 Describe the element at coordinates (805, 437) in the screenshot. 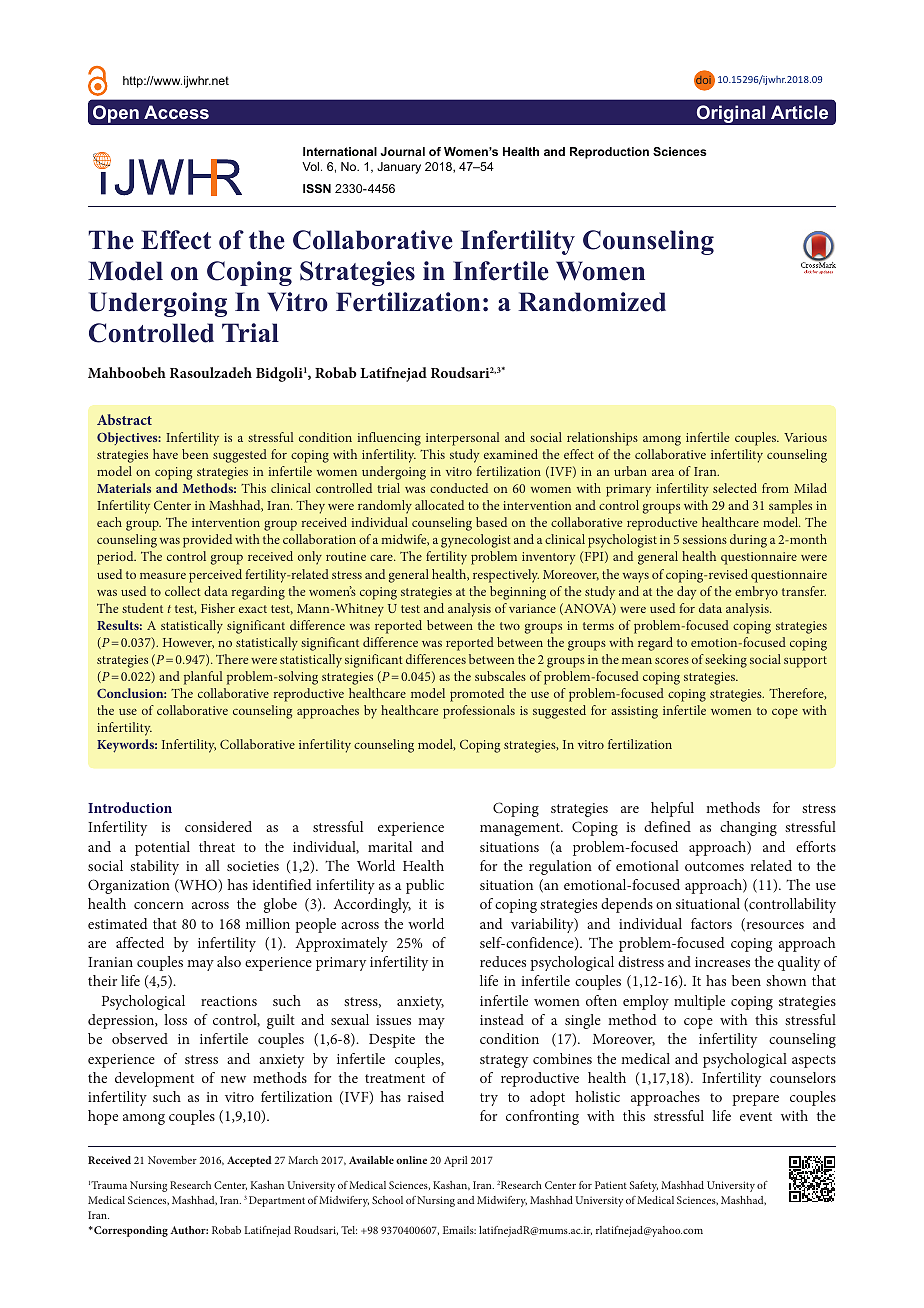

I see `Various` at that location.
